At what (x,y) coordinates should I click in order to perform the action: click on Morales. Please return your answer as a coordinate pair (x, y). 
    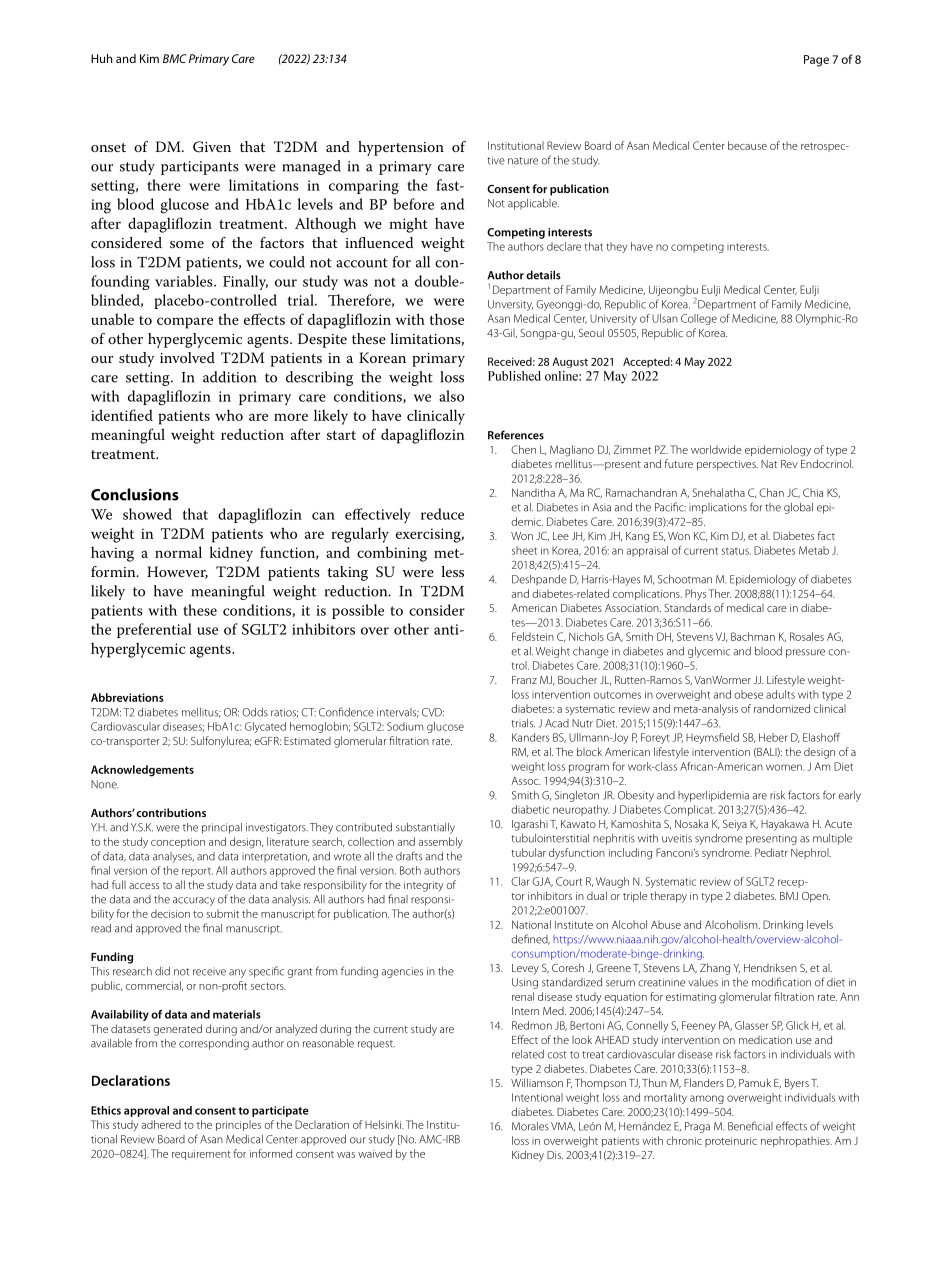
    Looking at the image, I should click on (530, 1126).
